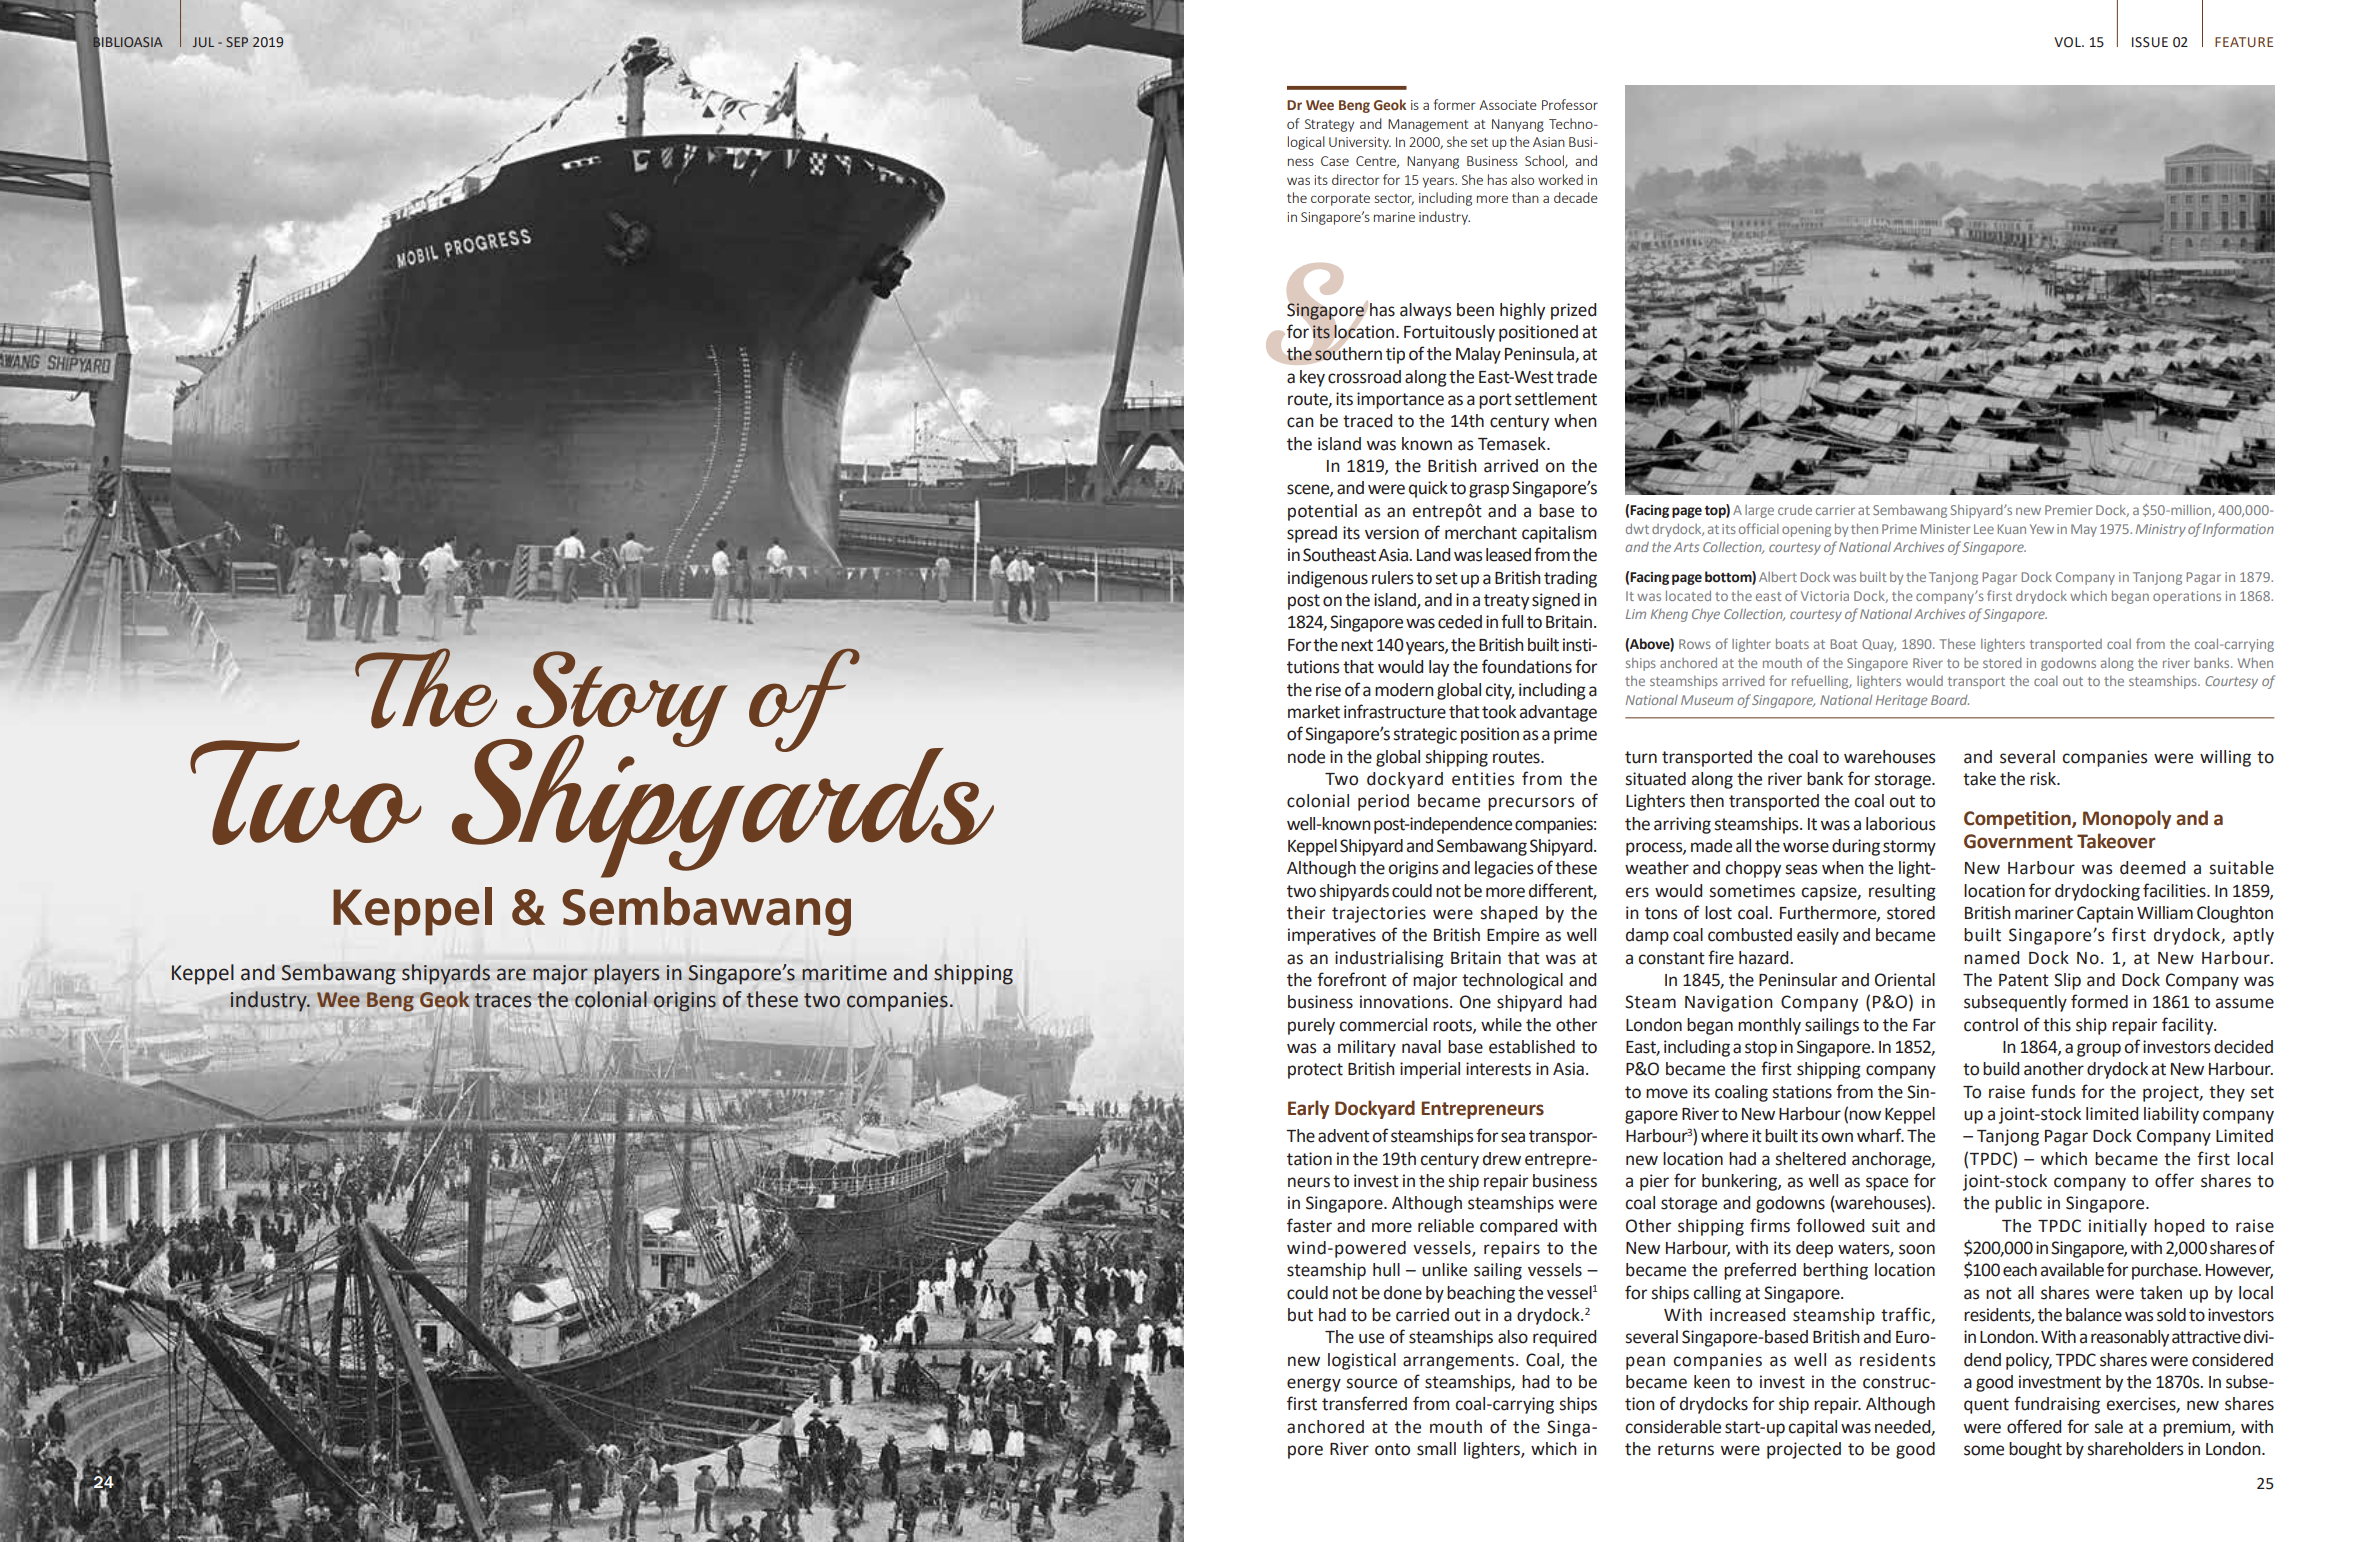  What do you see at coordinates (237, 42) in the document?
I see `SEP` at bounding box center [237, 42].
